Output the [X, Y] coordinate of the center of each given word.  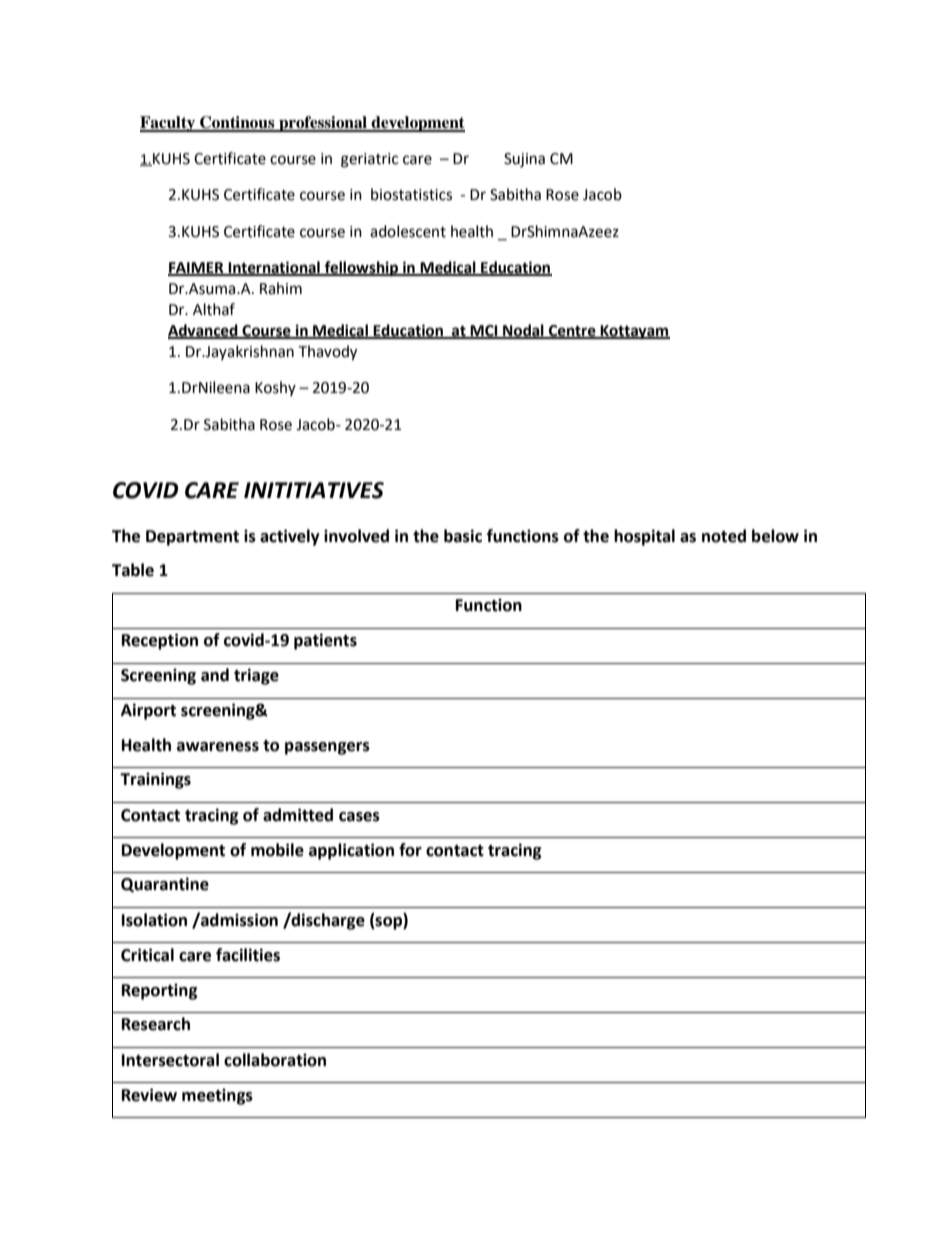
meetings [217, 1096]
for [410, 850]
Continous [237, 123]
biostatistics [411, 194]
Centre [572, 331]
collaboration [275, 1060]
